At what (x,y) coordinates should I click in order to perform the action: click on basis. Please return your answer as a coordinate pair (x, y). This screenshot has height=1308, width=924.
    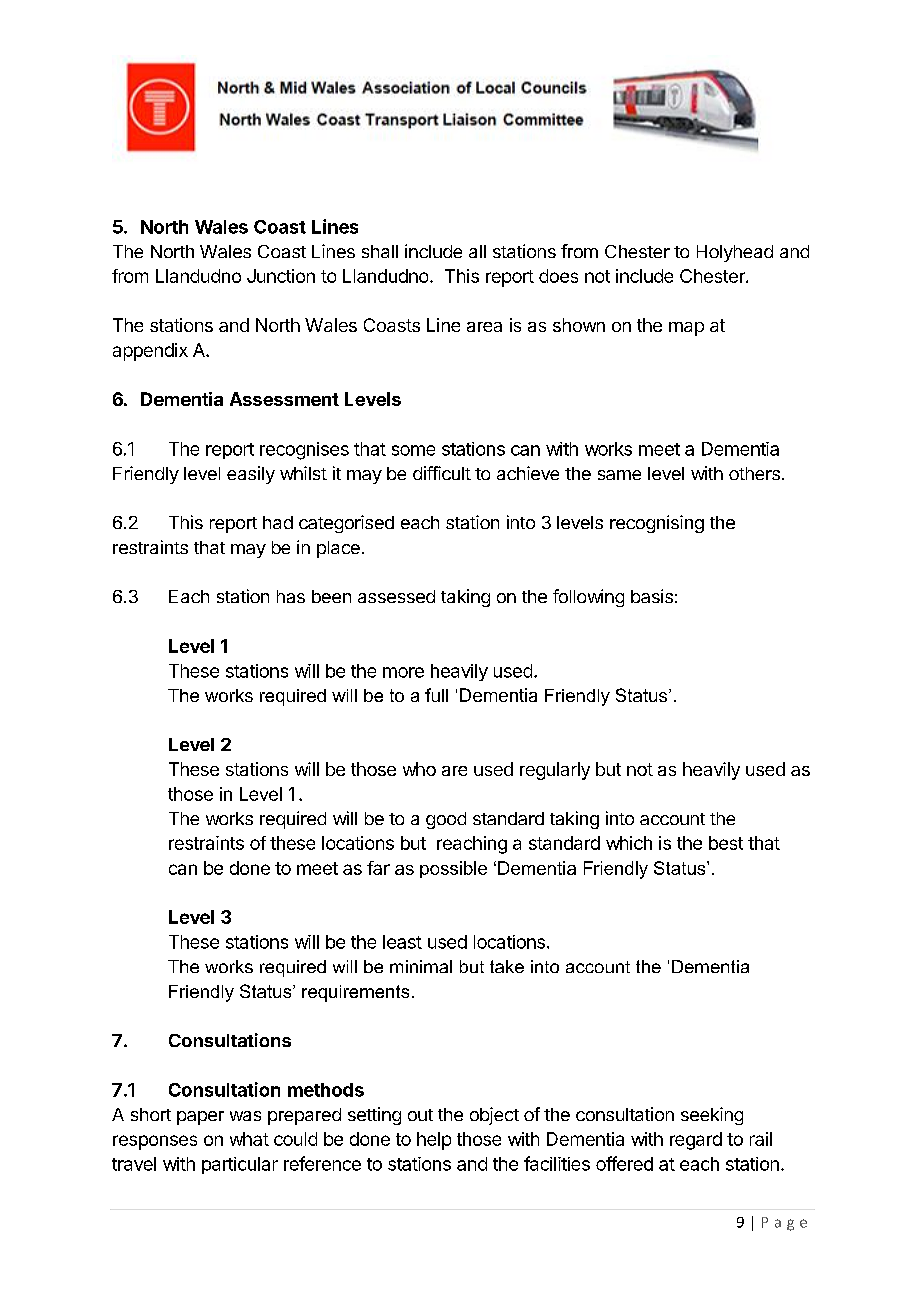
    Looking at the image, I should click on (652, 596).
